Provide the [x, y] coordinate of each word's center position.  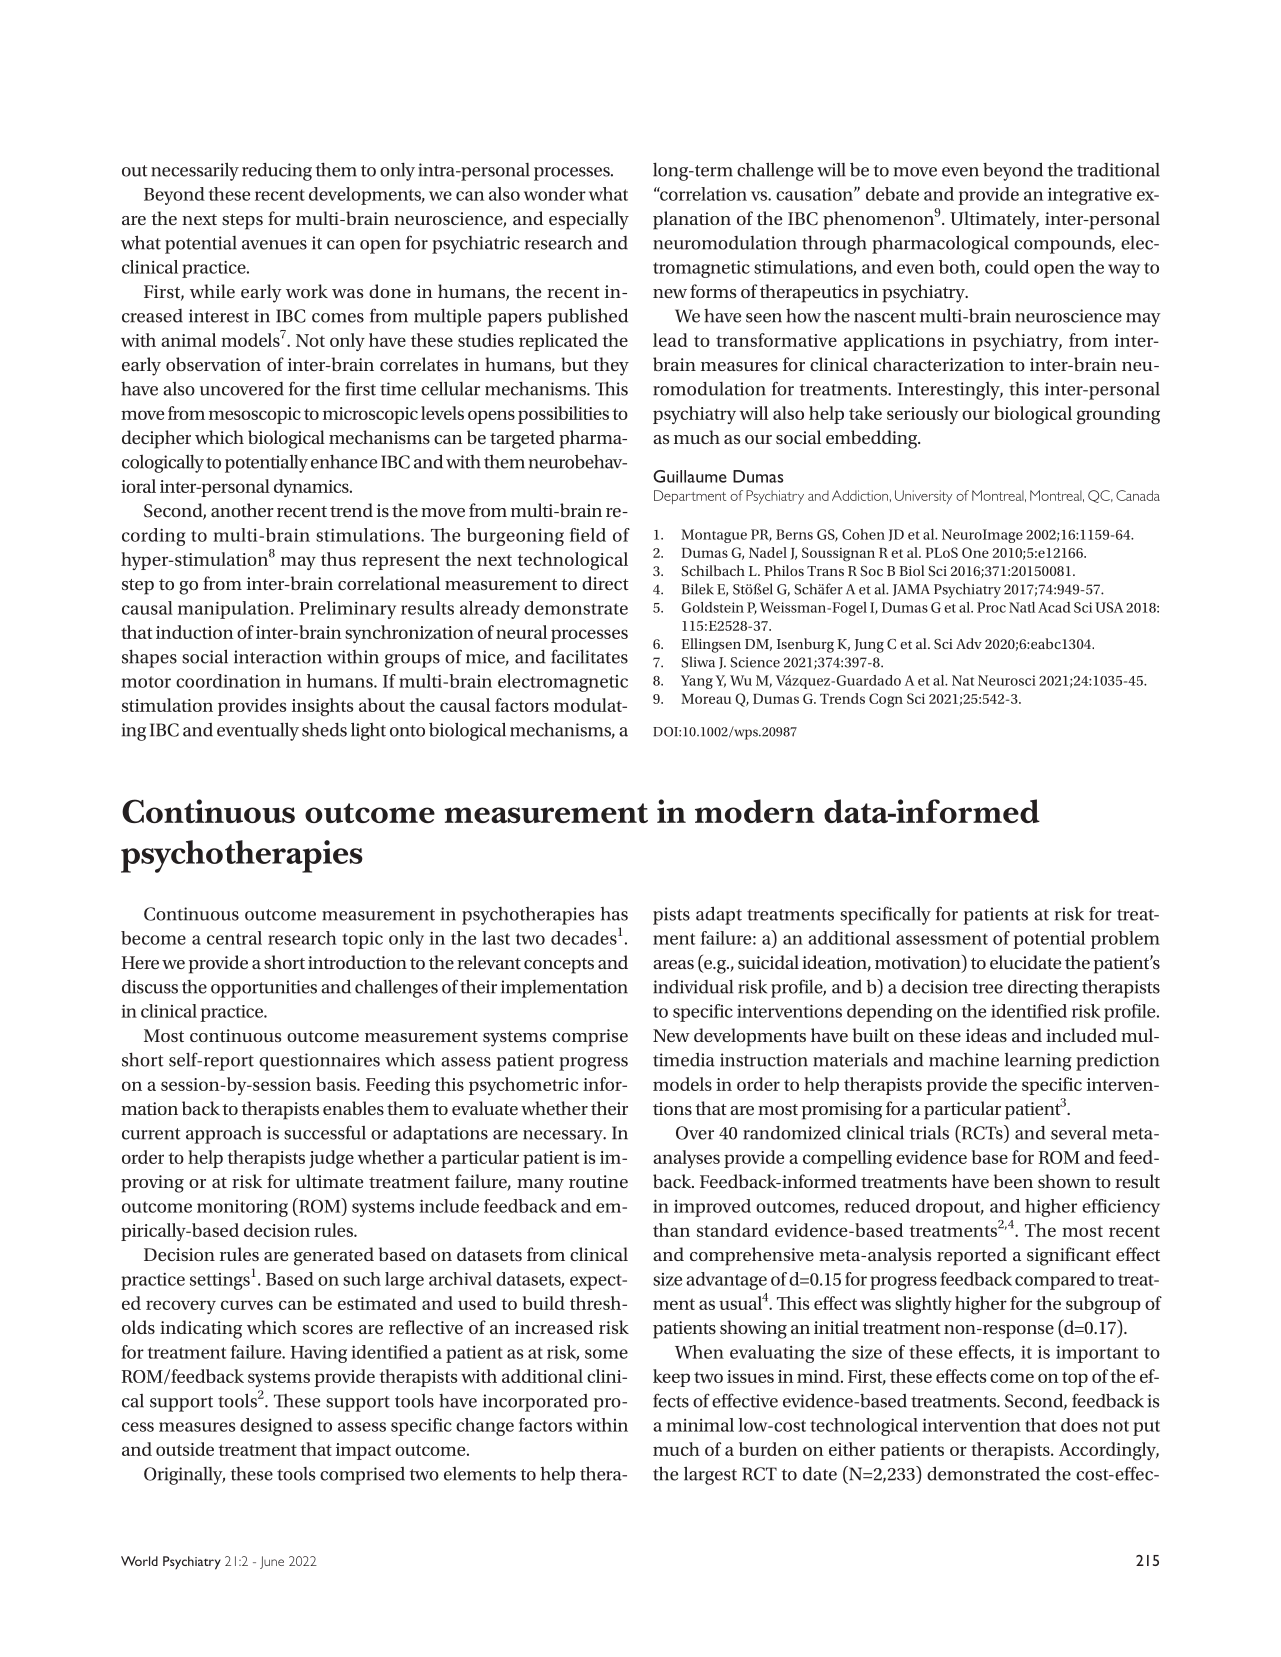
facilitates [589, 656]
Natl [1022, 607]
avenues [274, 245]
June [272, 1562]
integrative [1090, 196]
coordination [228, 681]
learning [1038, 1062]
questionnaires [319, 1062]
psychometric [523, 1086]
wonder [555, 194]
